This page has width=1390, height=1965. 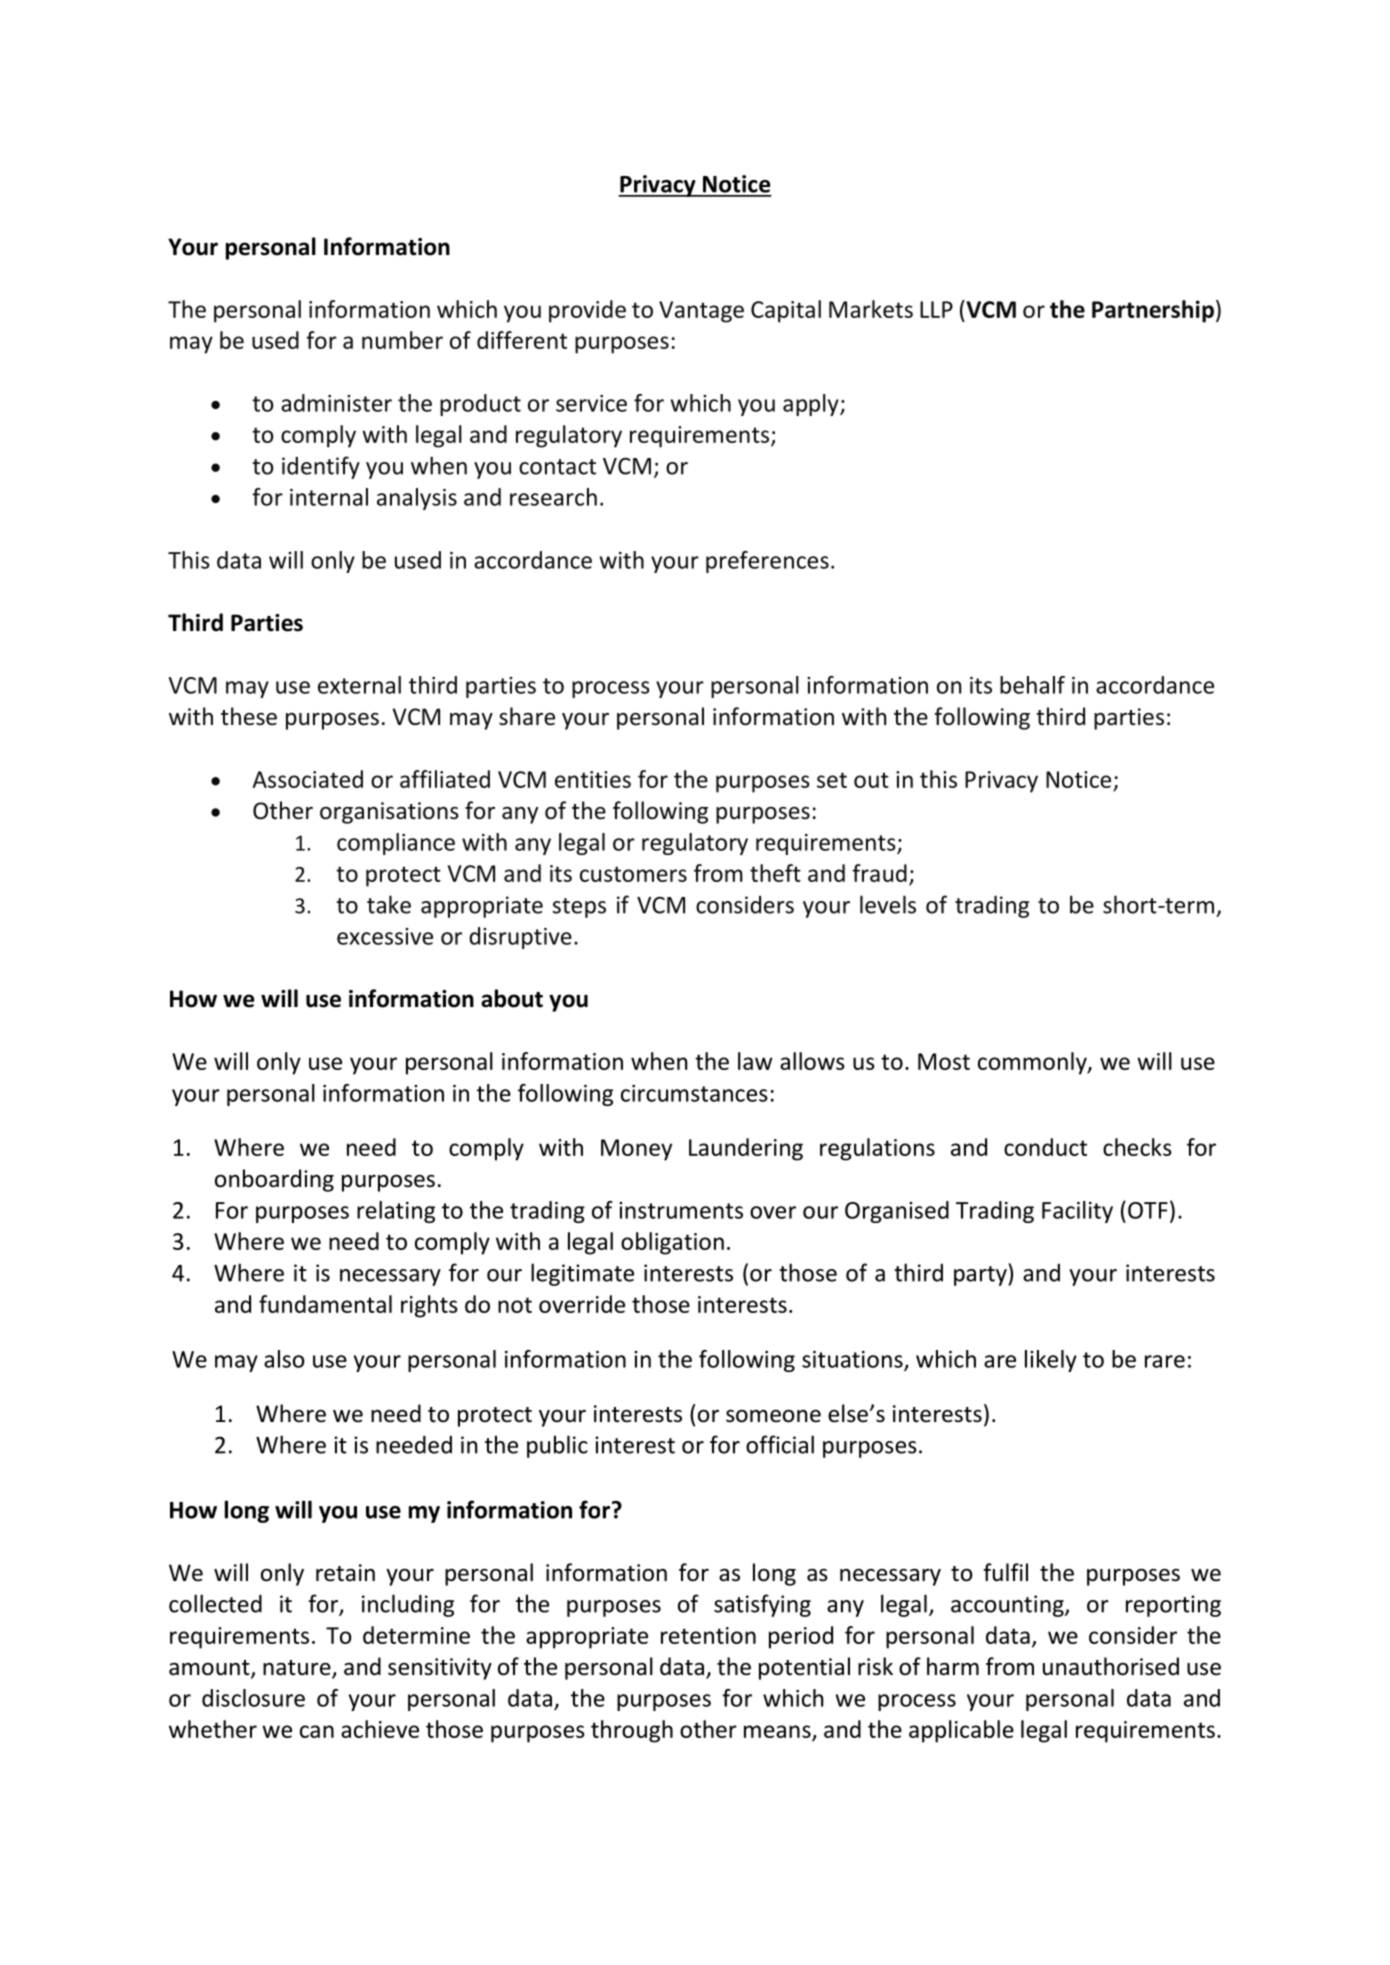 What do you see at coordinates (308, 779) in the page?
I see `Associated` at bounding box center [308, 779].
